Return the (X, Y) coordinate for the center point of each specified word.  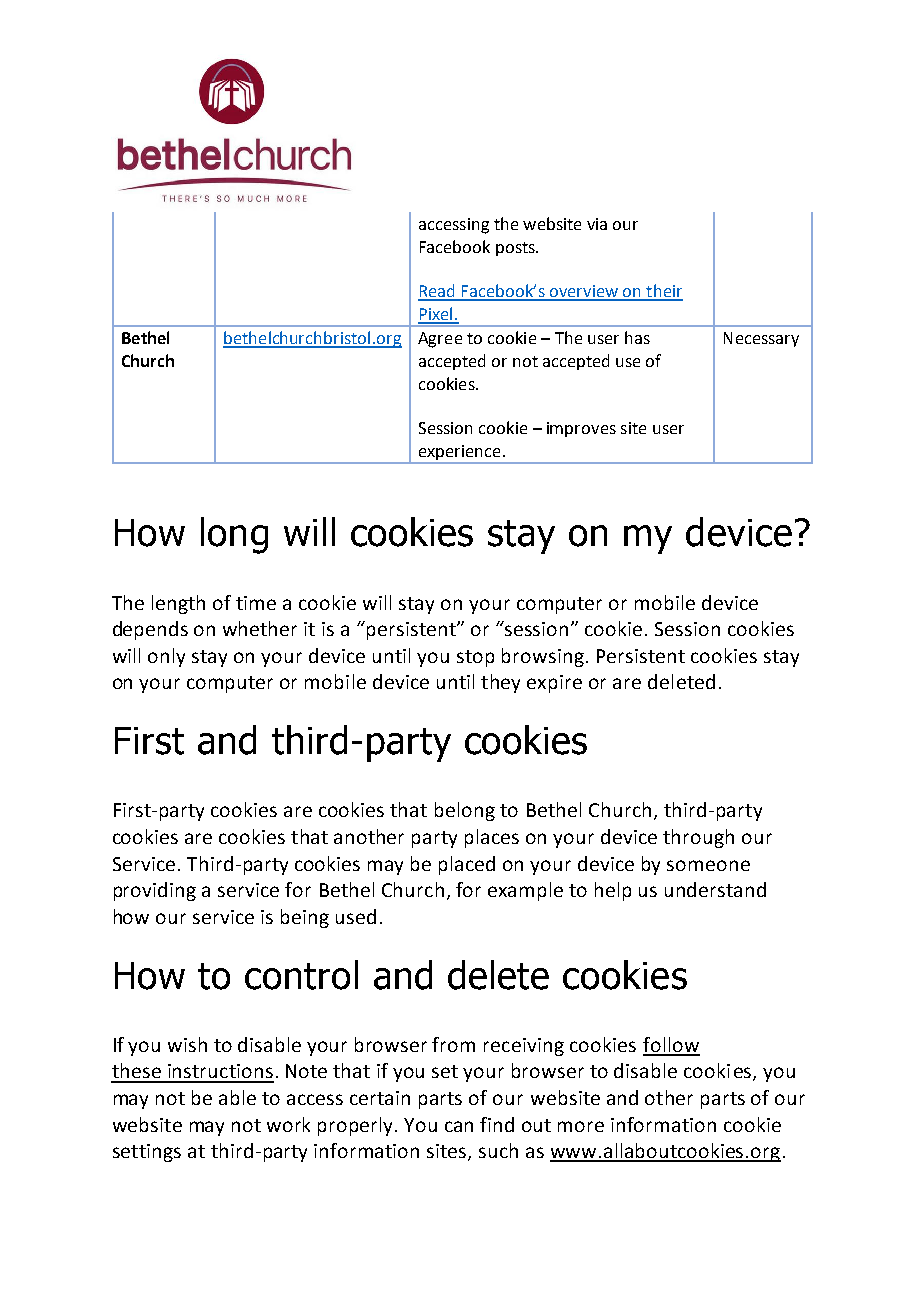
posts (516, 249)
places (492, 838)
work (288, 1124)
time (256, 603)
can (459, 1126)
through (698, 838)
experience (460, 454)
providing (155, 891)
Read (437, 292)
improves (581, 429)
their (663, 292)
